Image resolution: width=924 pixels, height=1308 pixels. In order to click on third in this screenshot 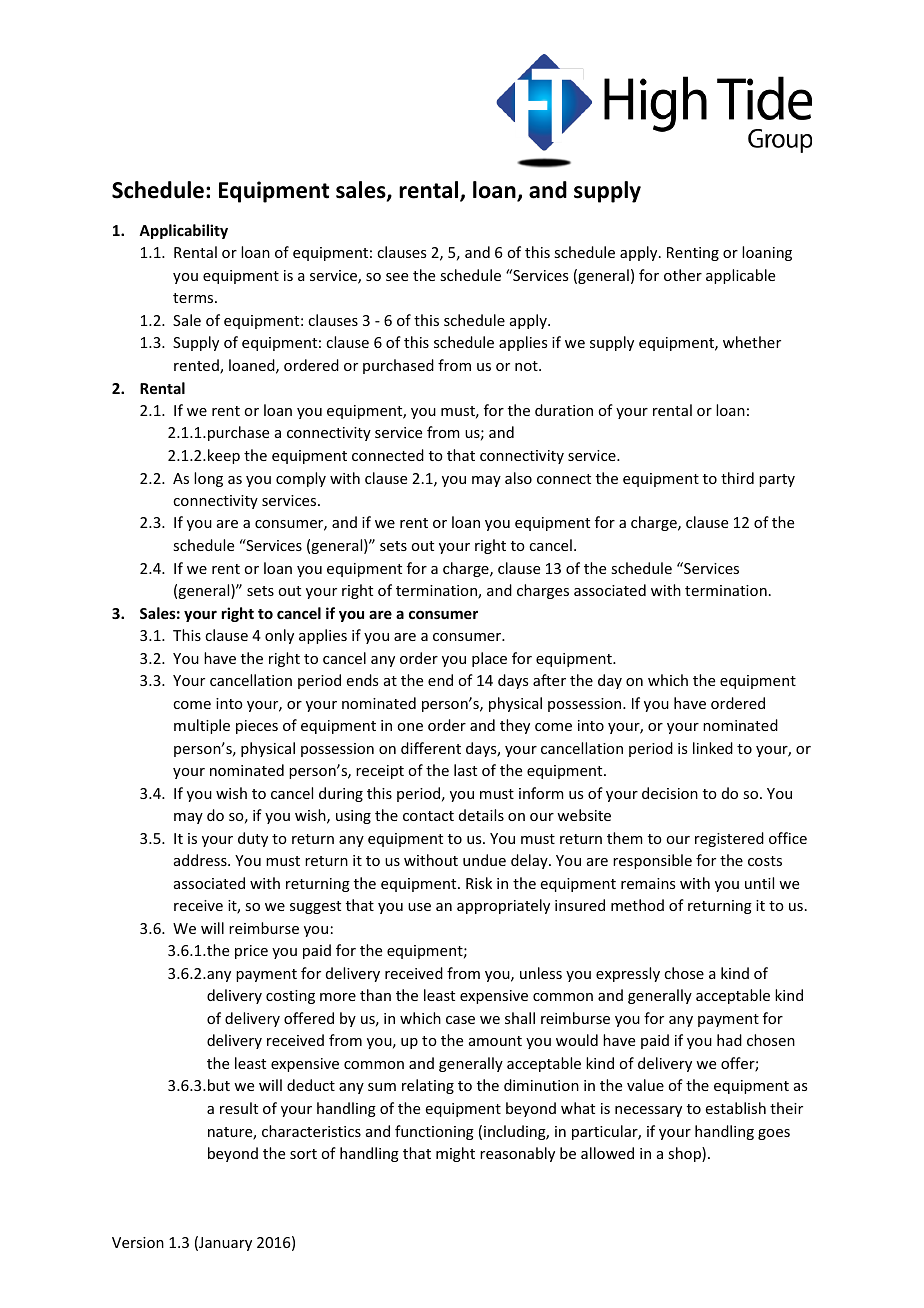, I will do `click(737, 478)`.
